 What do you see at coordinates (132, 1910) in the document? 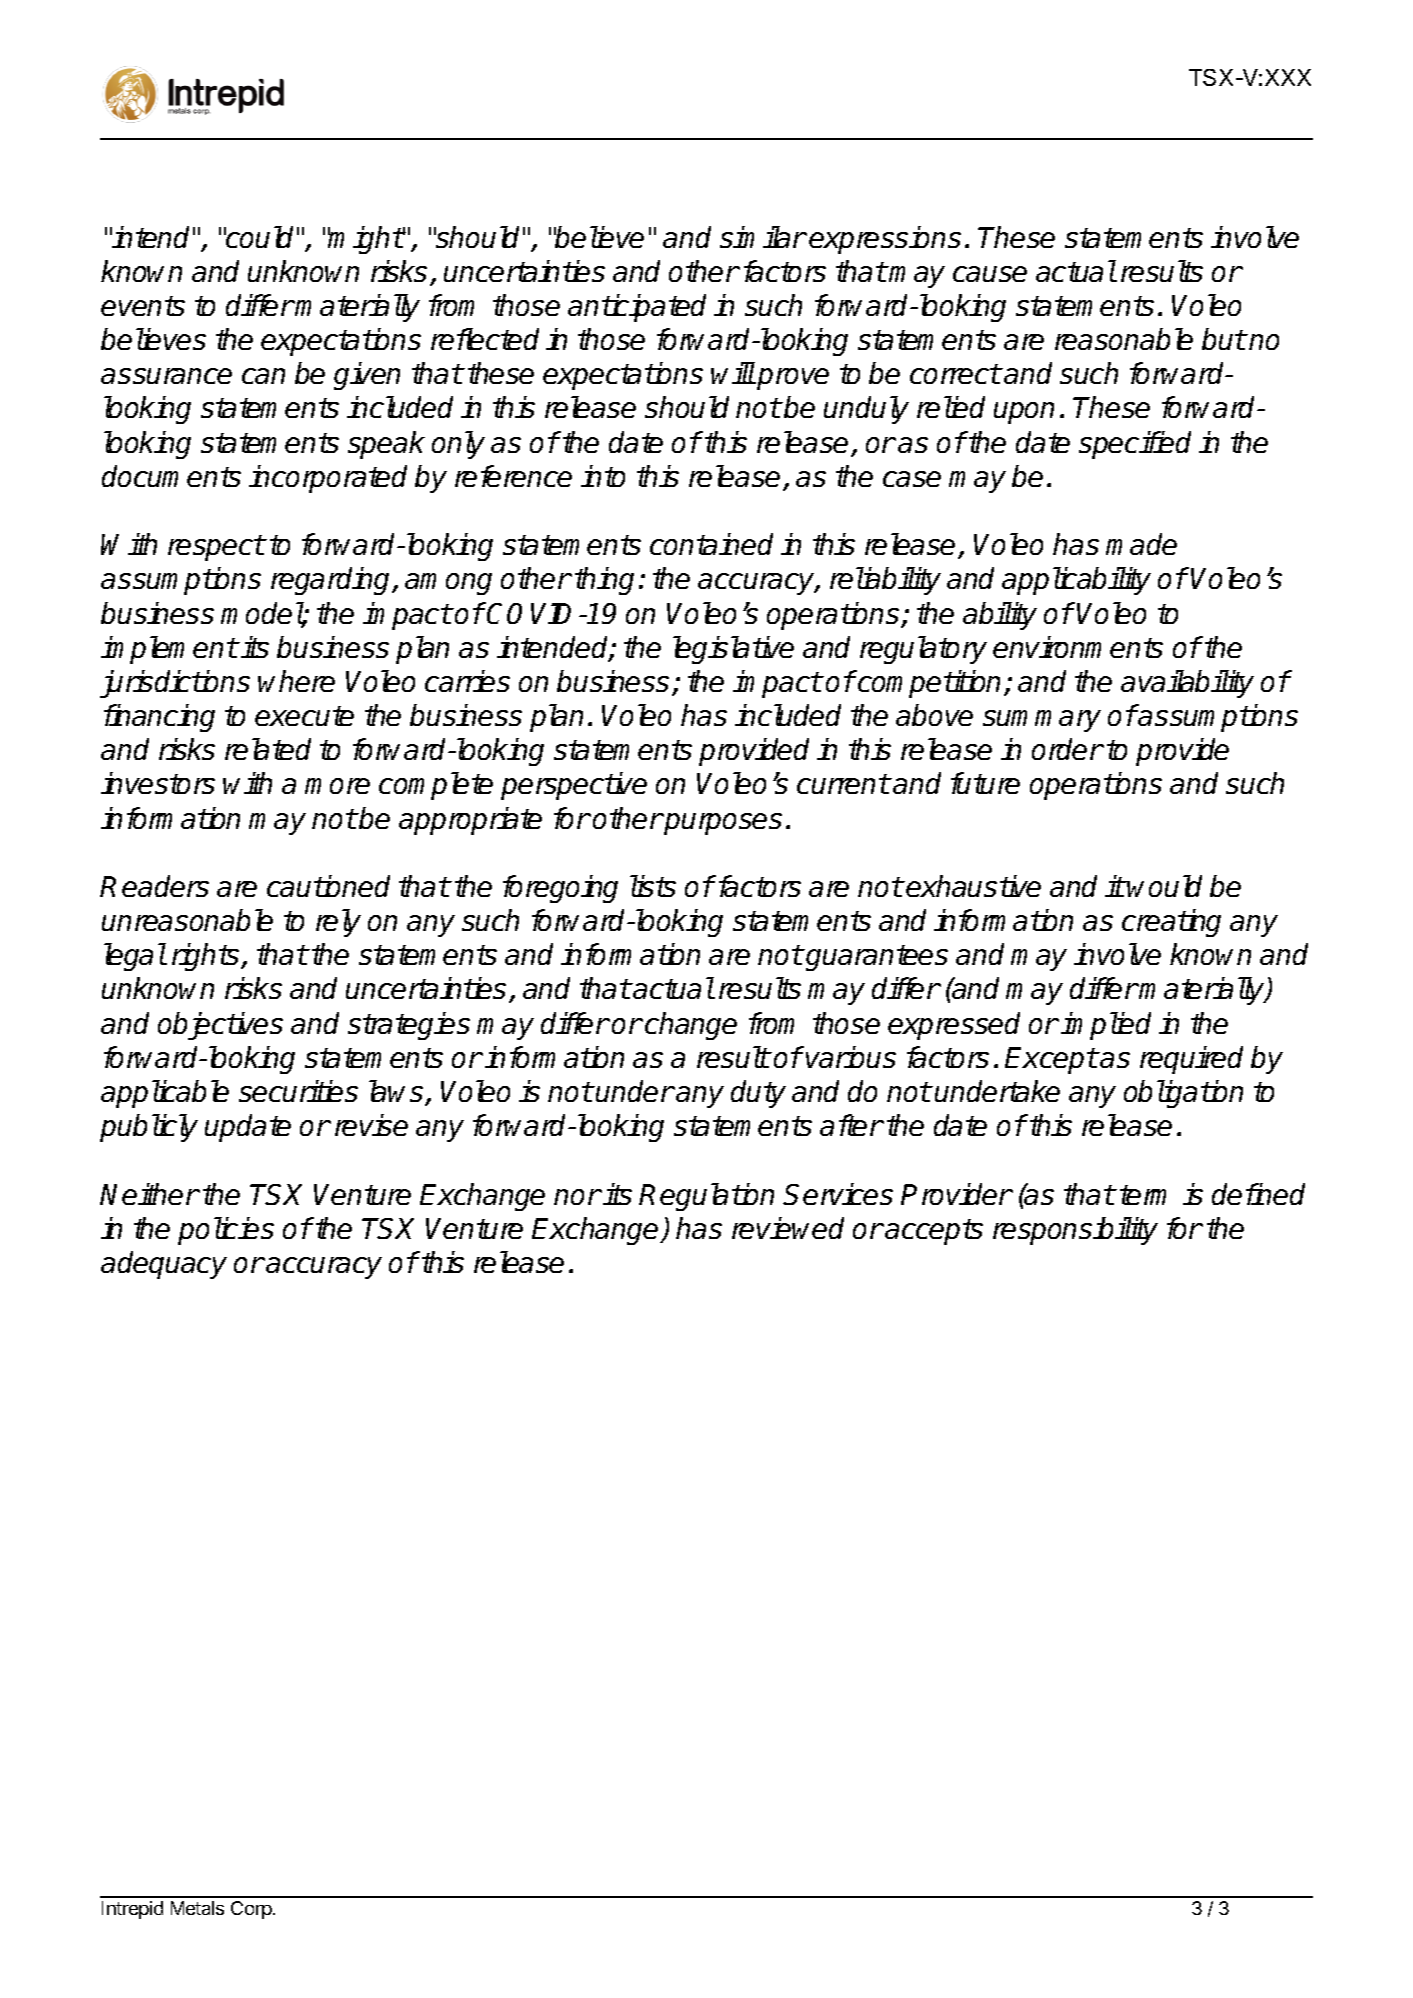
I see `Intrepid` at bounding box center [132, 1910].
